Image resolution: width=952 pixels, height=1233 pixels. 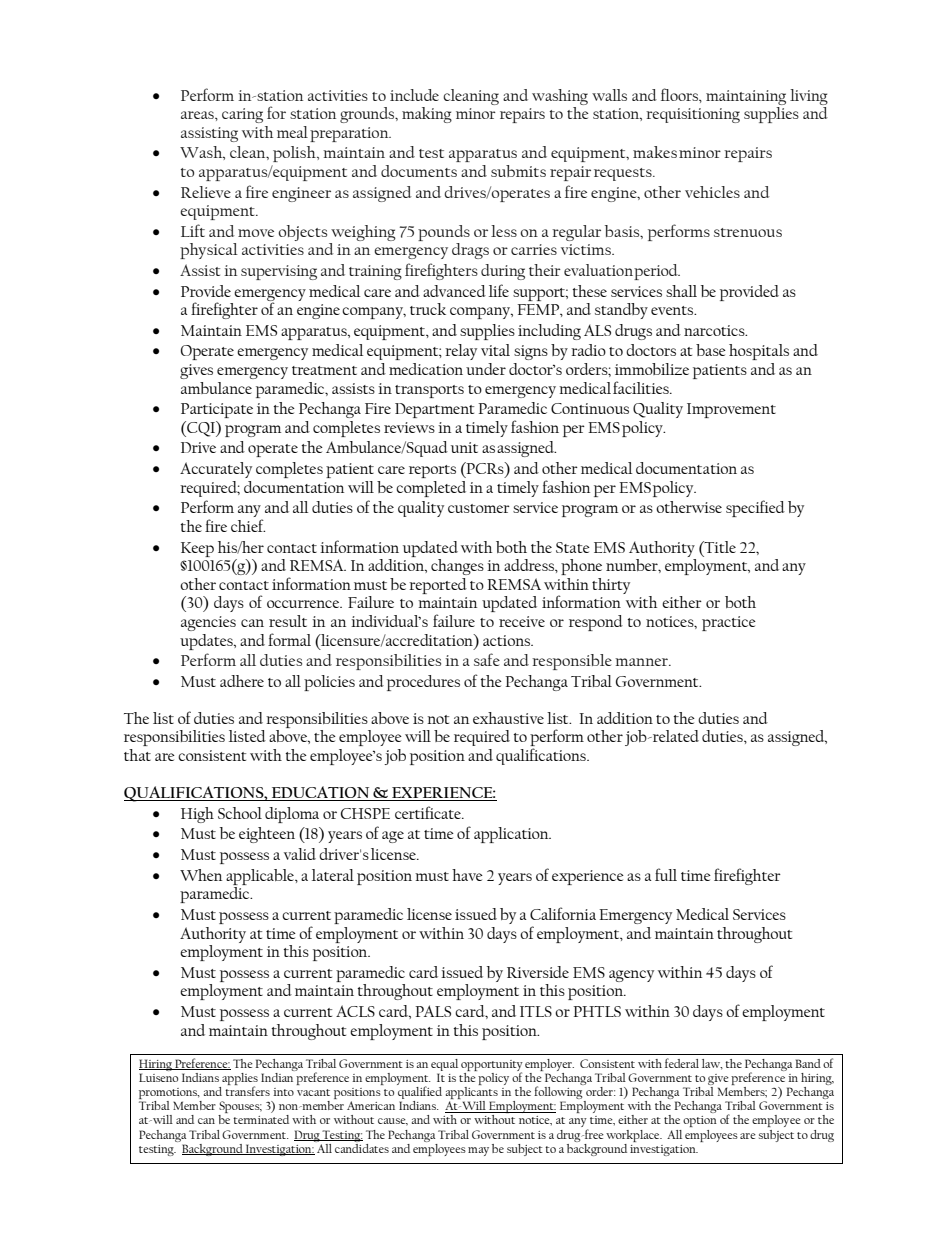 I want to click on areas, so click(x=198, y=115).
